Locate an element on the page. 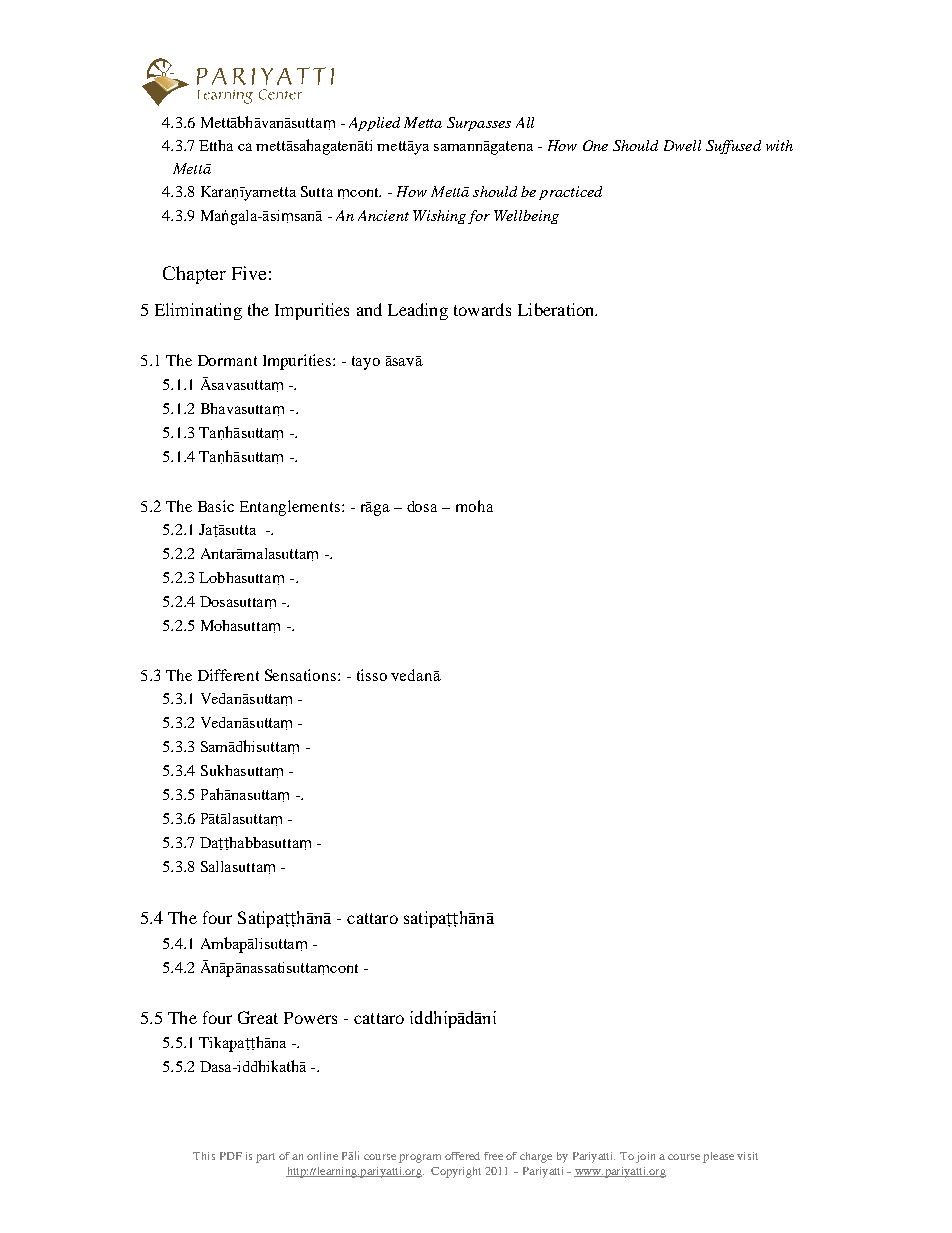 The height and width of the page is (1233, 952). Different is located at coordinates (228, 675).
